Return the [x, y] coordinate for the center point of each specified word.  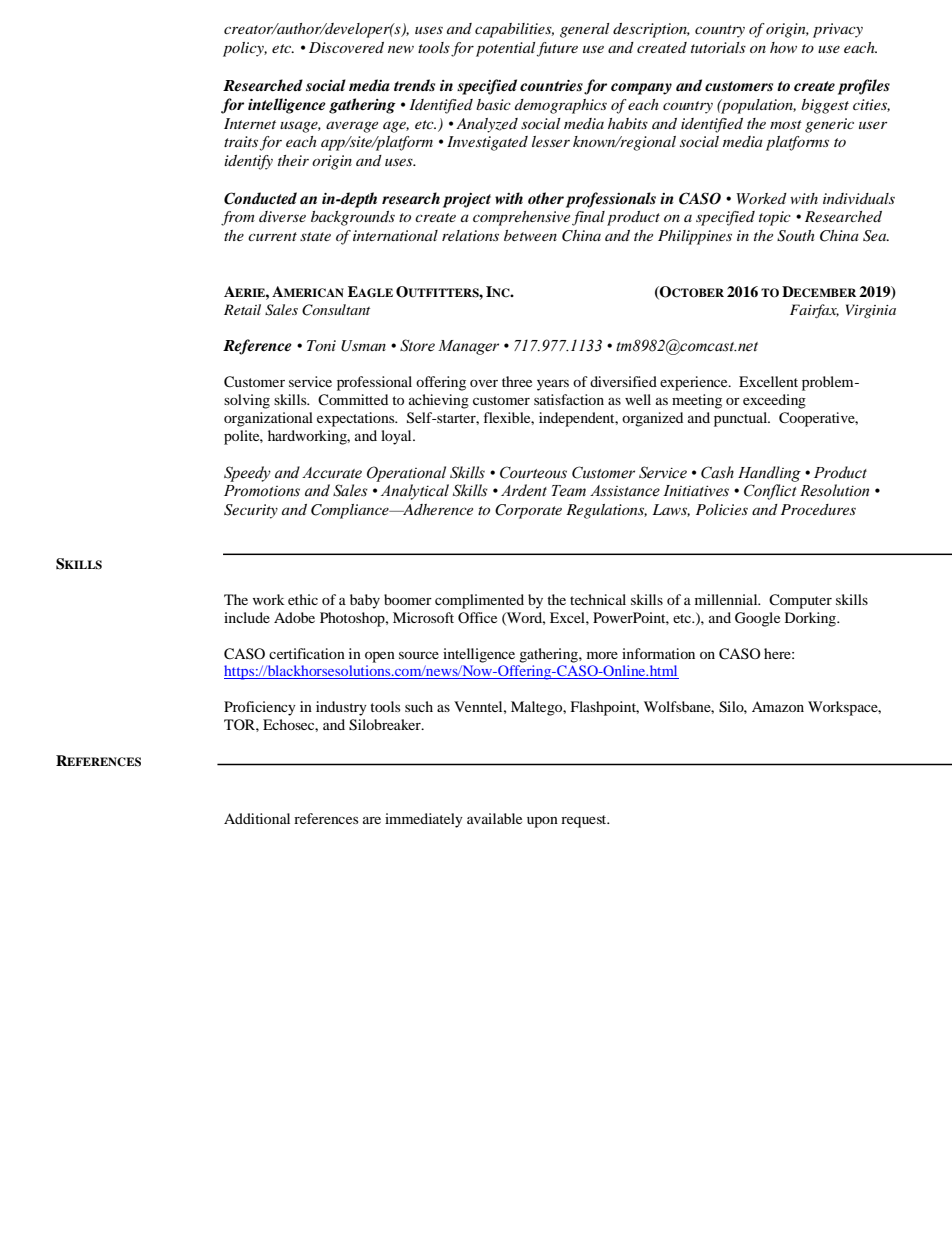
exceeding [774, 401]
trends [414, 85]
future [557, 49]
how [783, 47]
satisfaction [569, 399]
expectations [357, 419]
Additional [257, 818]
